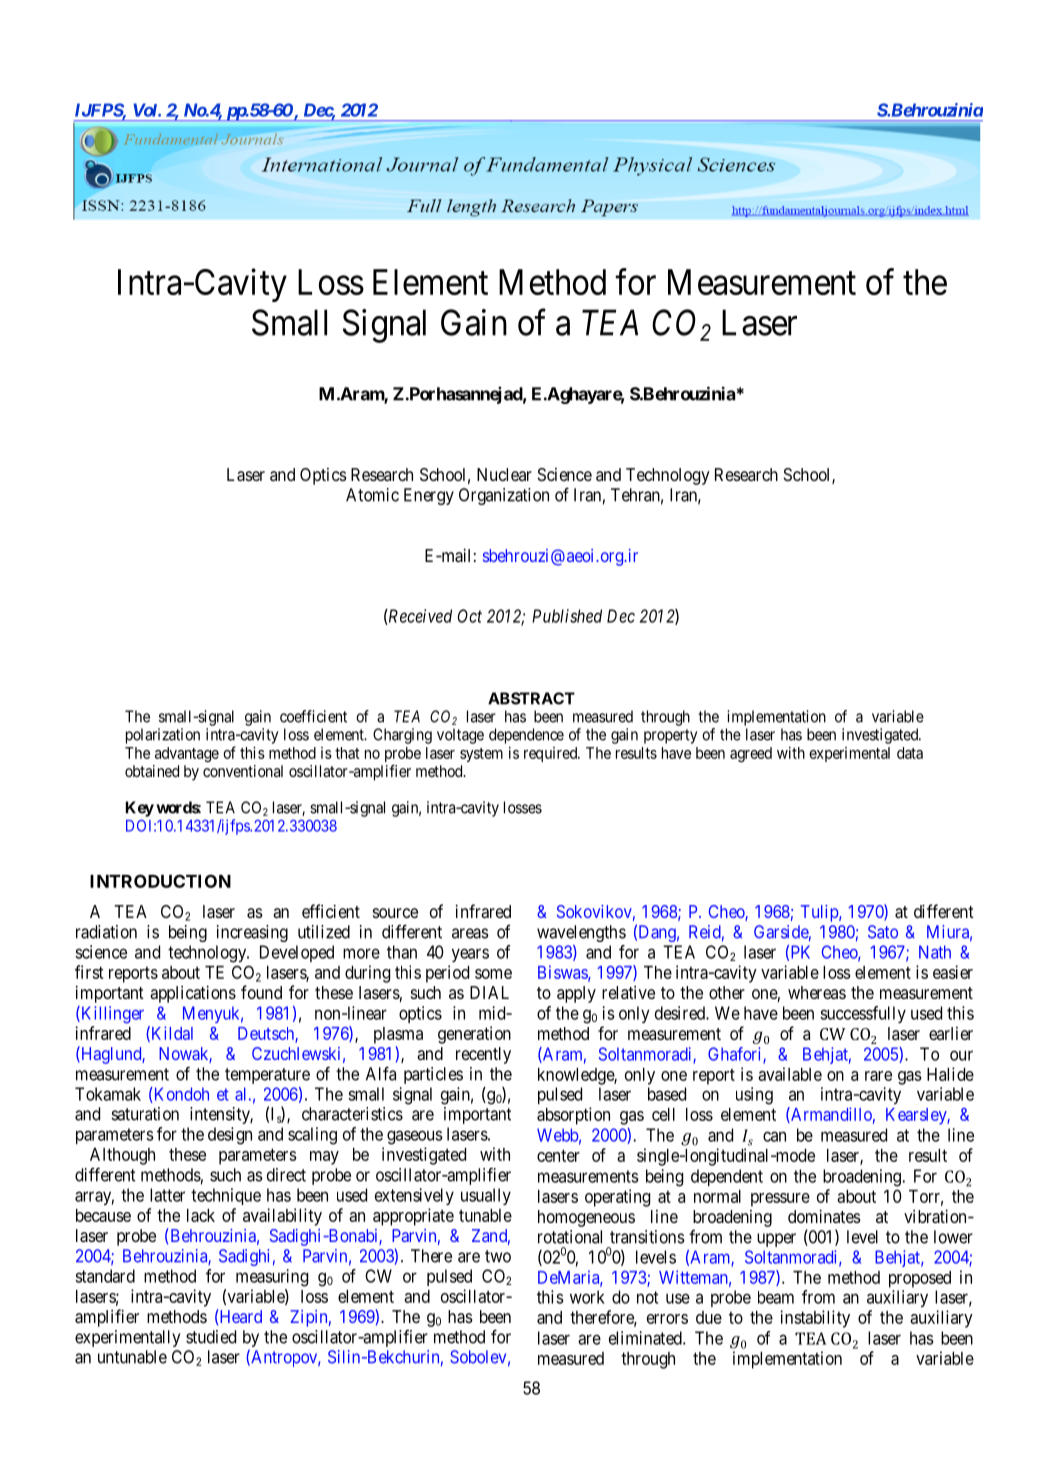 Image resolution: width=1048 pixels, height=1481 pixels. Describe the element at coordinates (163, 736) in the screenshot. I see `polarization` at that location.
